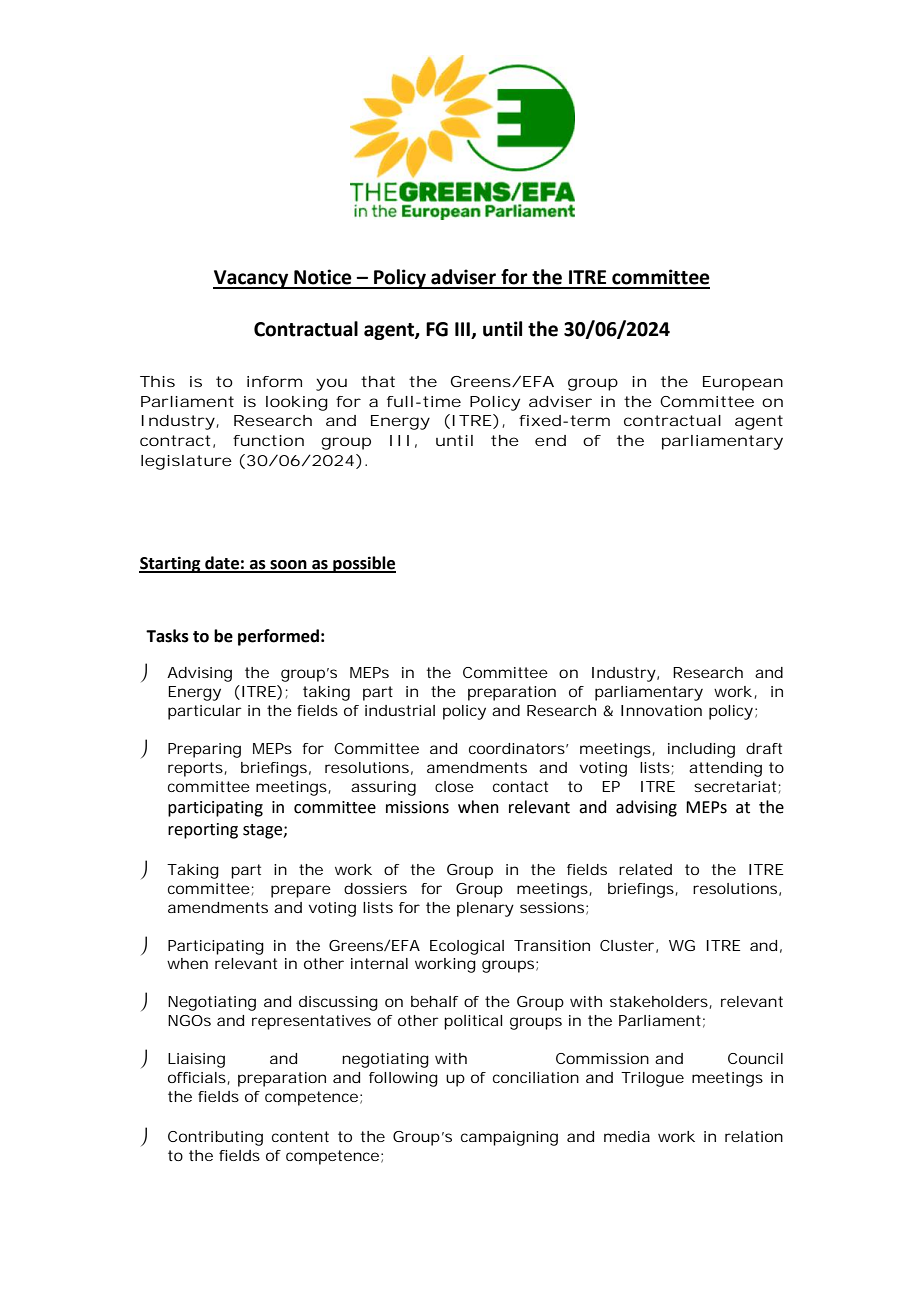 This image has height=1308, width=924. I want to click on Vacancy, so click(252, 279).
